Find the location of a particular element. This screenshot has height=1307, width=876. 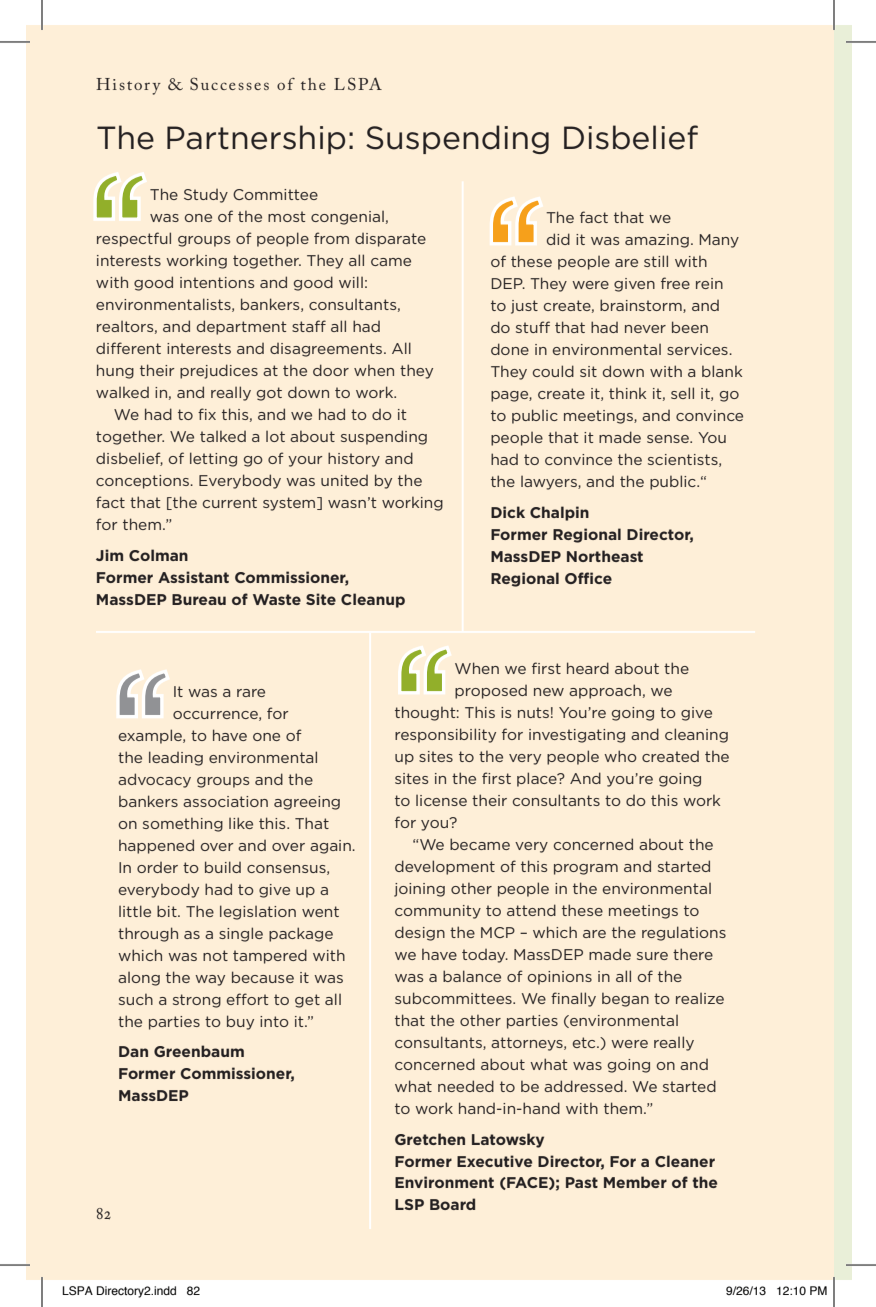

amazing is located at coordinates (657, 241).
